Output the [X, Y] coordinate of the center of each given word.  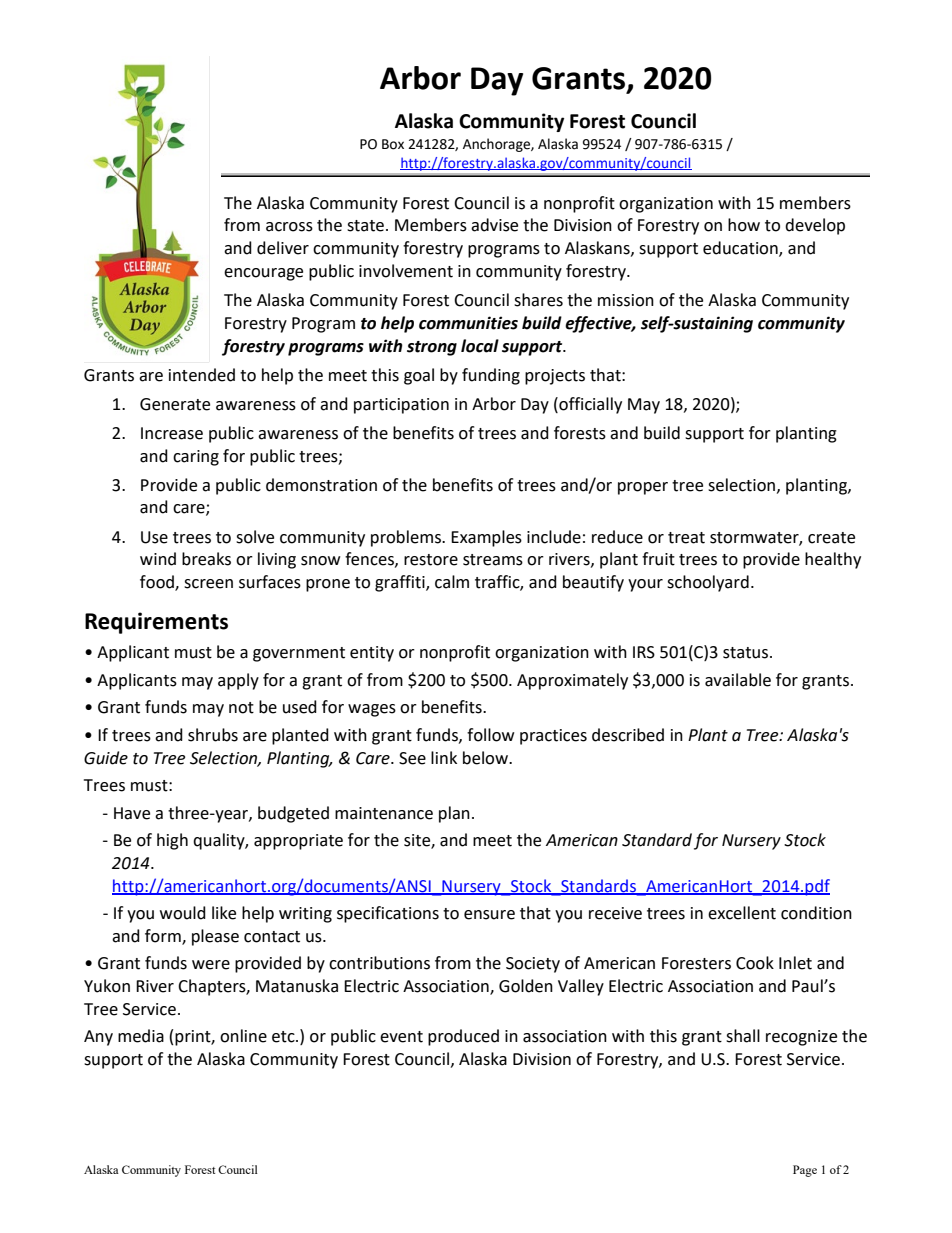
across [289, 227]
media [141, 1036]
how [744, 225]
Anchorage [497, 145]
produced [463, 1037]
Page [805, 1171]
